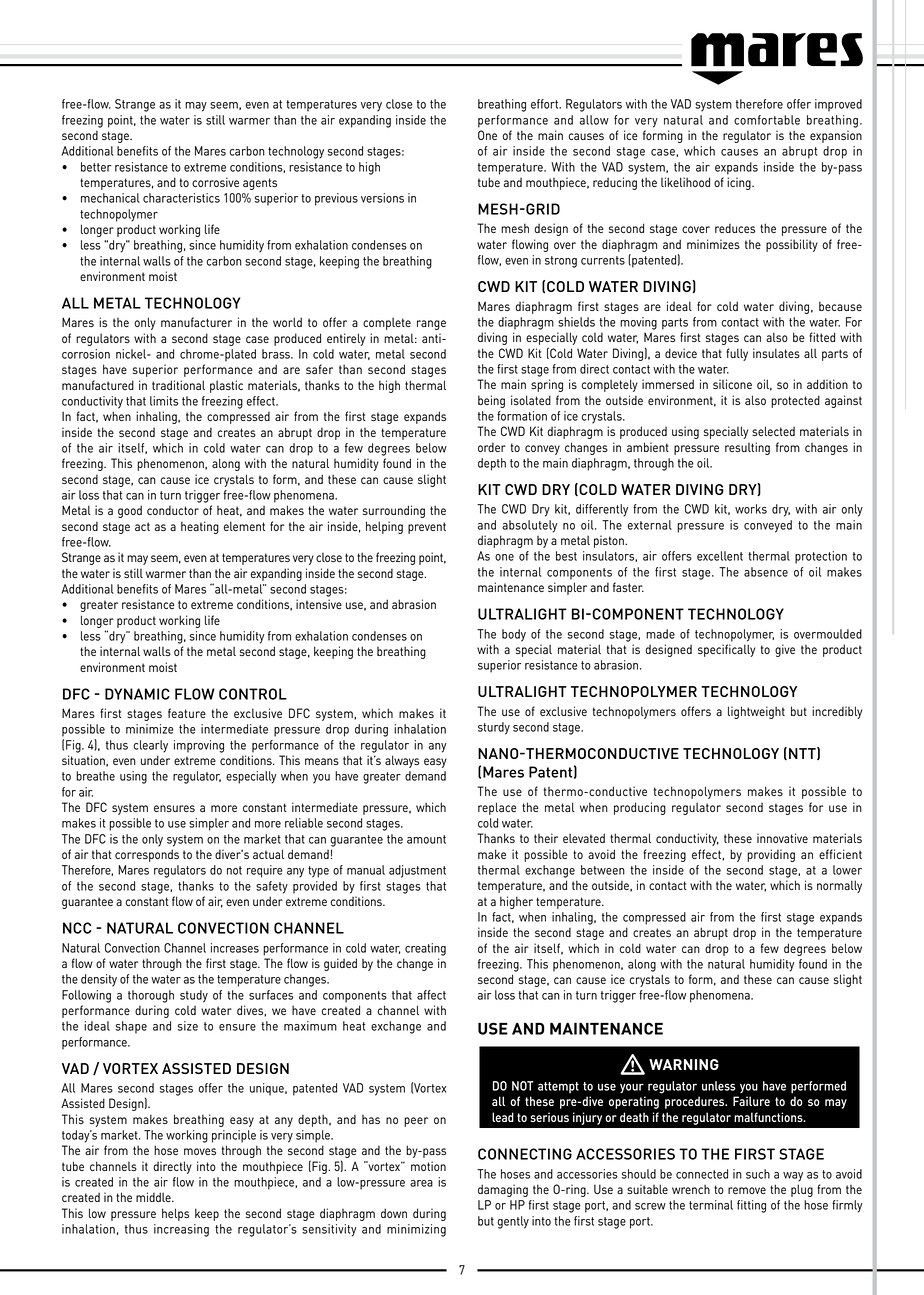 Image resolution: width=924 pixels, height=1295 pixels. I want to click on remove, so click(747, 1190).
